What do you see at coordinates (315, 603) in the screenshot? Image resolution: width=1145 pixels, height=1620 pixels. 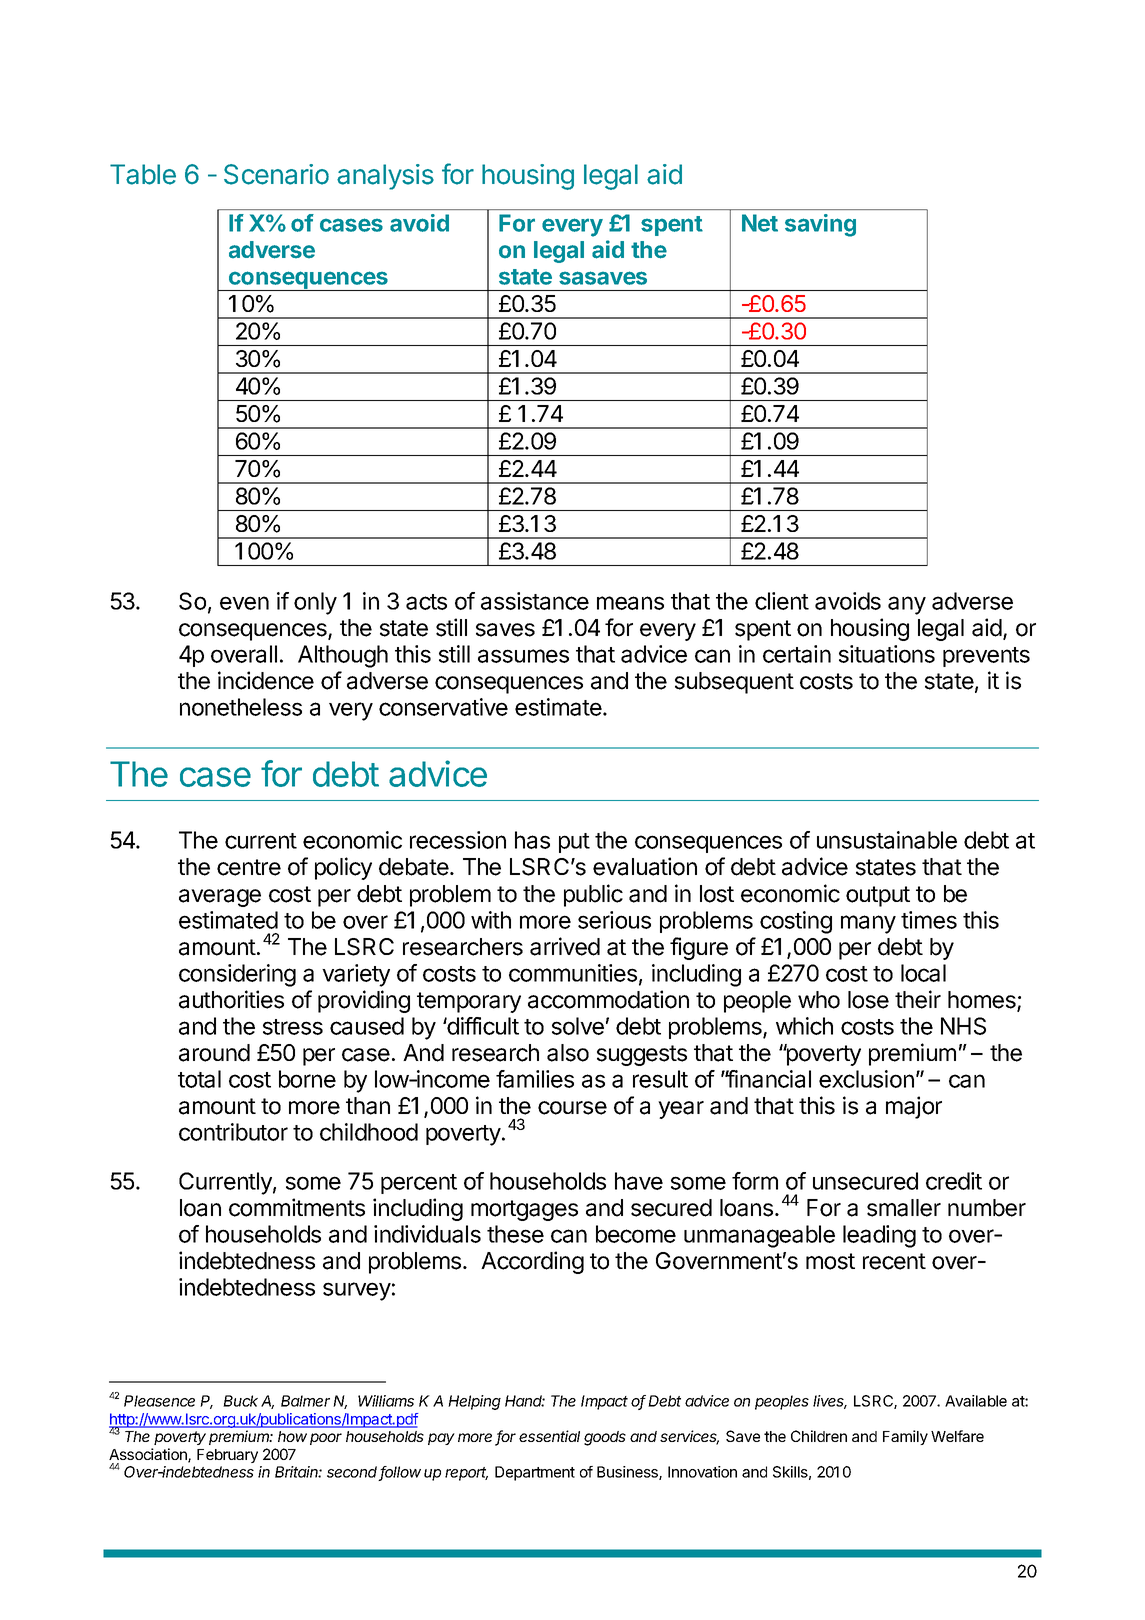 I see `only` at bounding box center [315, 603].
